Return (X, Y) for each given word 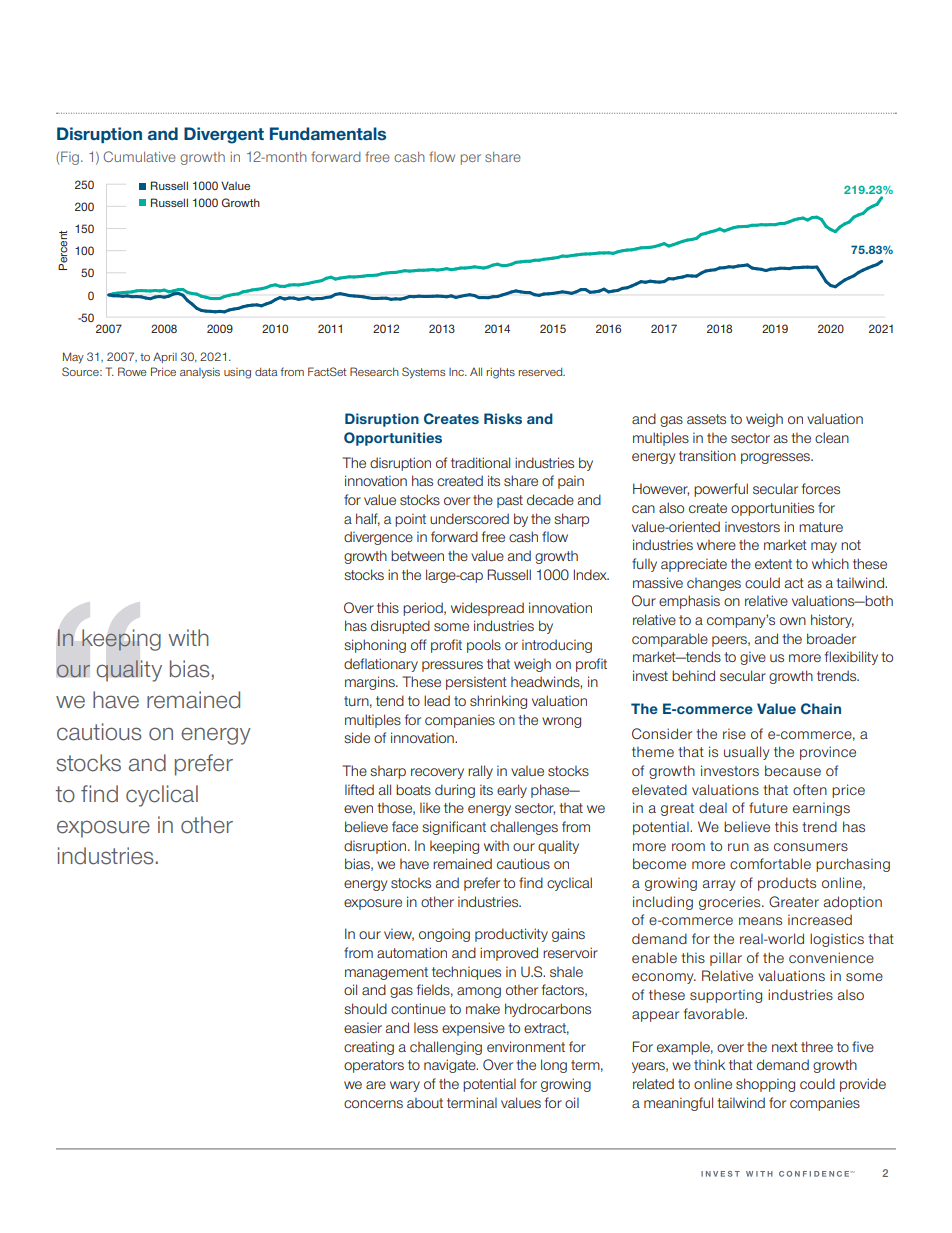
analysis (200, 373)
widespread (487, 609)
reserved (542, 372)
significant (454, 828)
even (358, 809)
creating (369, 1048)
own (793, 621)
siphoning (375, 646)
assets (706, 419)
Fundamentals (328, 133)
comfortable (770, 863)
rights (501, 373)
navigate (451, 1066)
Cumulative (139, 156)
